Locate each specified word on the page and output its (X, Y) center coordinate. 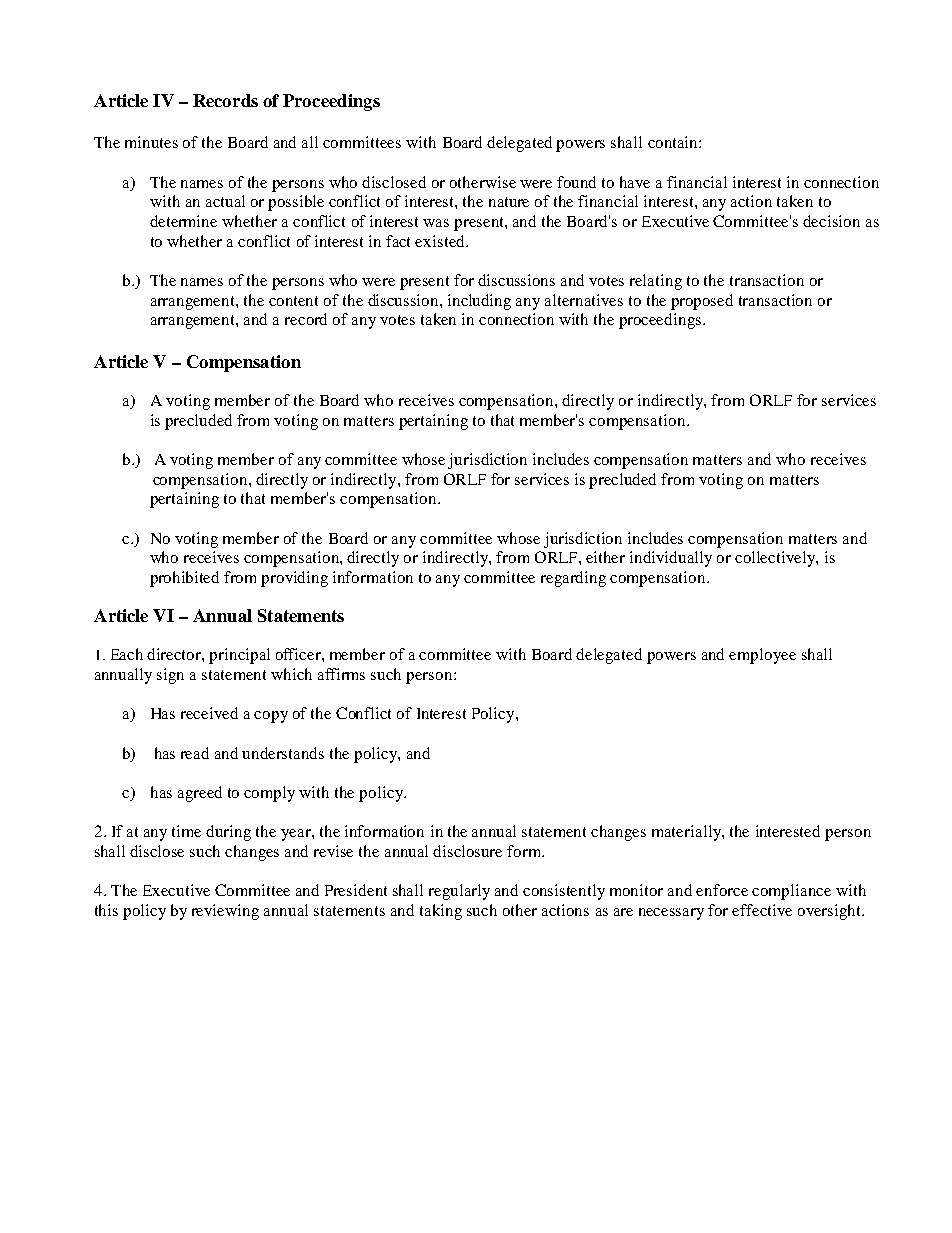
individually (671, 559)
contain (674, 142)
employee (762, 656)
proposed (702, 302)
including (479, 302)
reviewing (225, 912)
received (209, 713)
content (293, 301)
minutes (151, 142)
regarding (573, 579)
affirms (341, 674)
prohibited (184, 579)
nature (509, 202)
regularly (459, 892)
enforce (722, 890)
